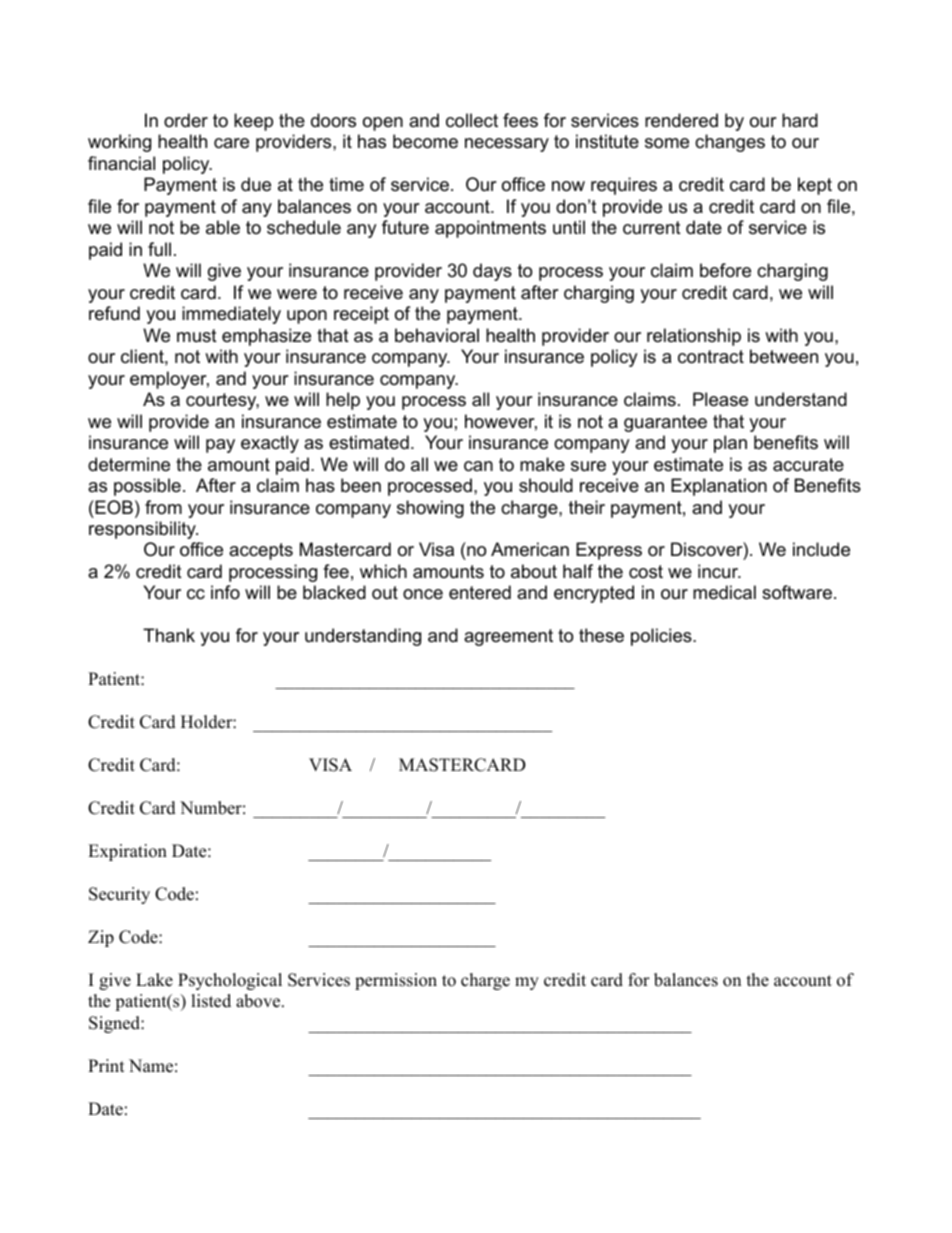 Image resolution: width=952 pixels, height=1233 pixels. Describe the element at coordinates (169, 635) in the screenshot. I see `Thank` at that location.
